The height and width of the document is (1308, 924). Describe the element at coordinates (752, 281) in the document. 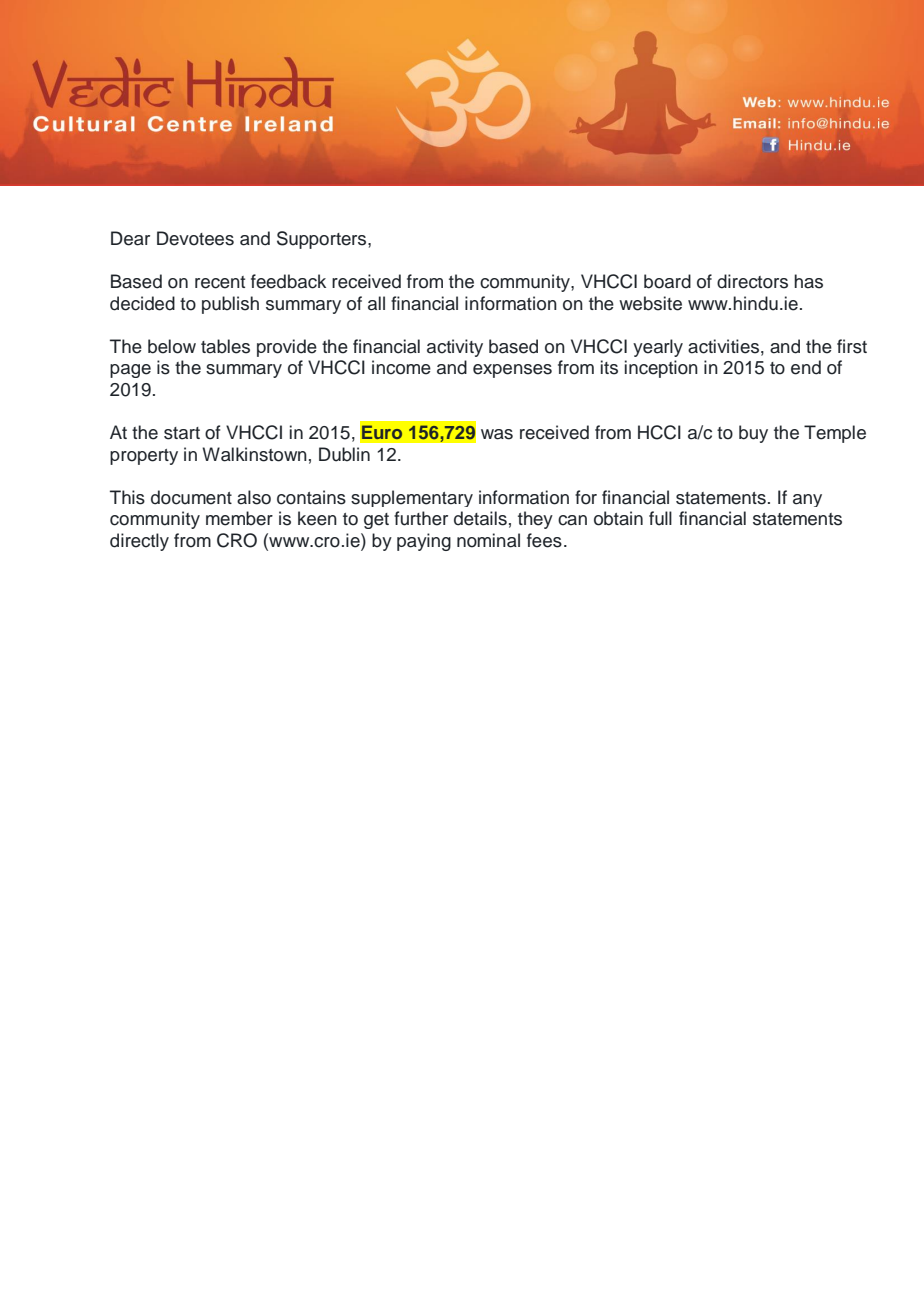

I see `directors` at that location.
